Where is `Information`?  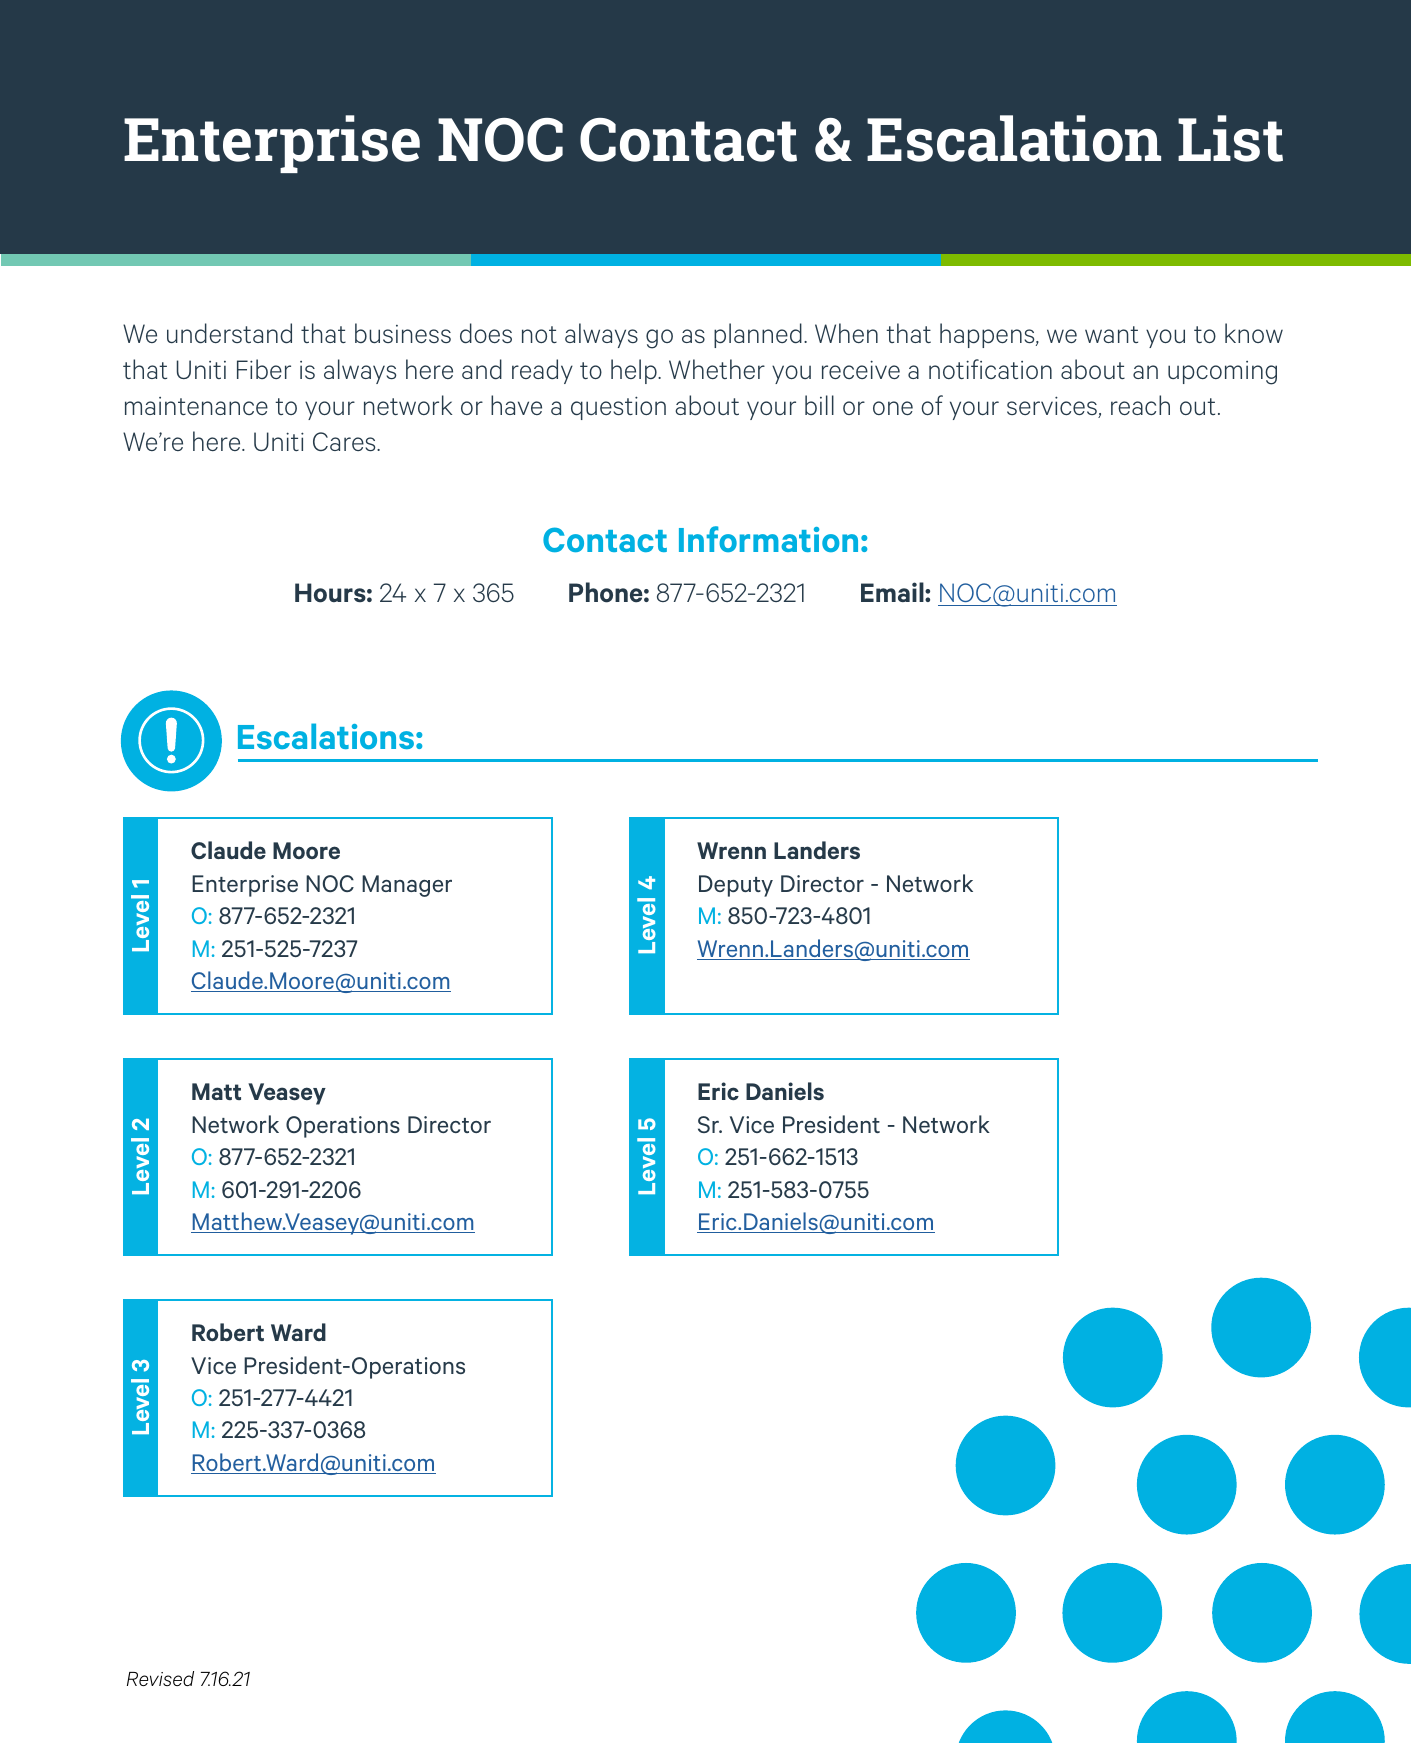 Information is located at coordinates (768, 539).
